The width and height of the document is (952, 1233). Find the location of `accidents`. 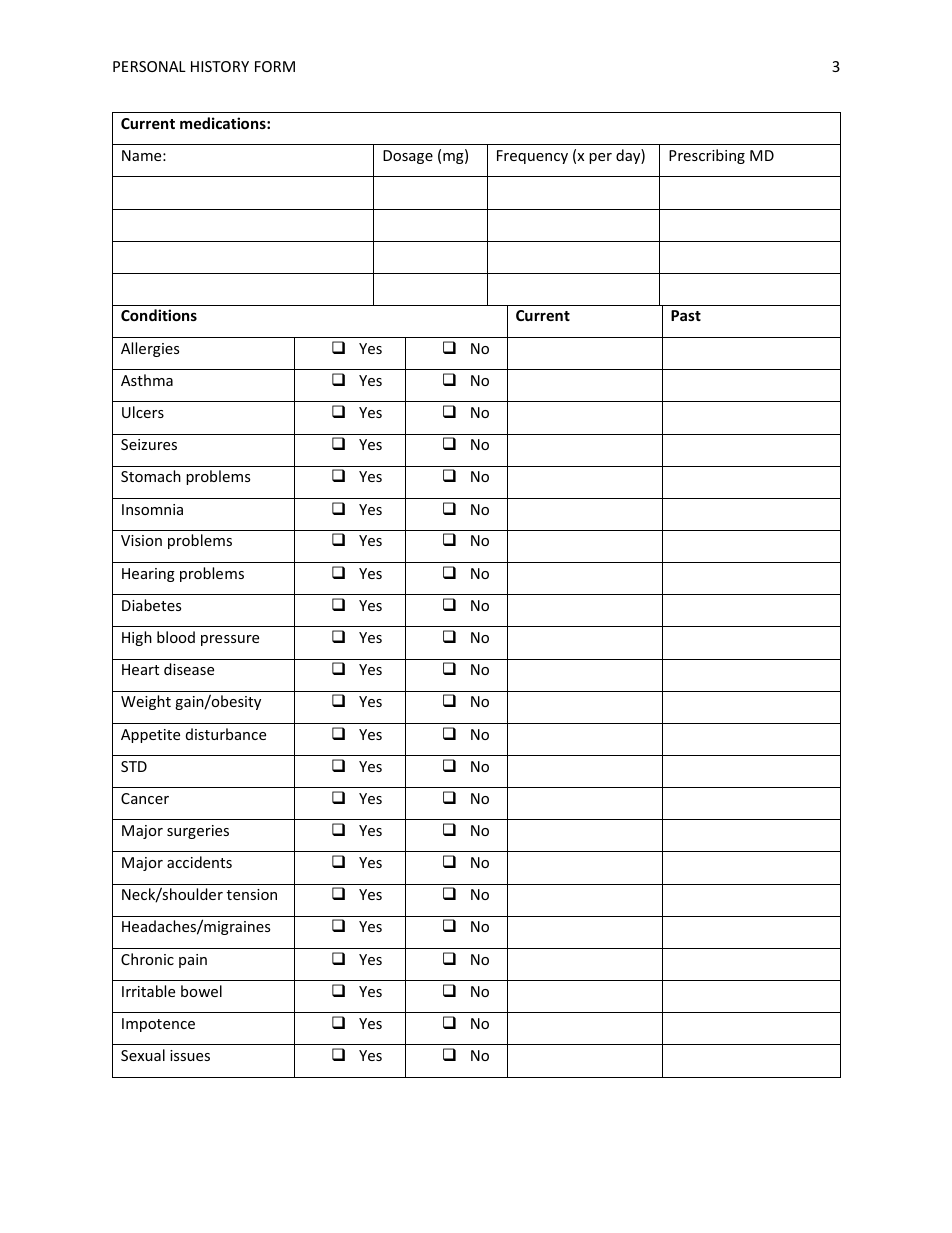

accidents is located at coordinates (199, 862).
